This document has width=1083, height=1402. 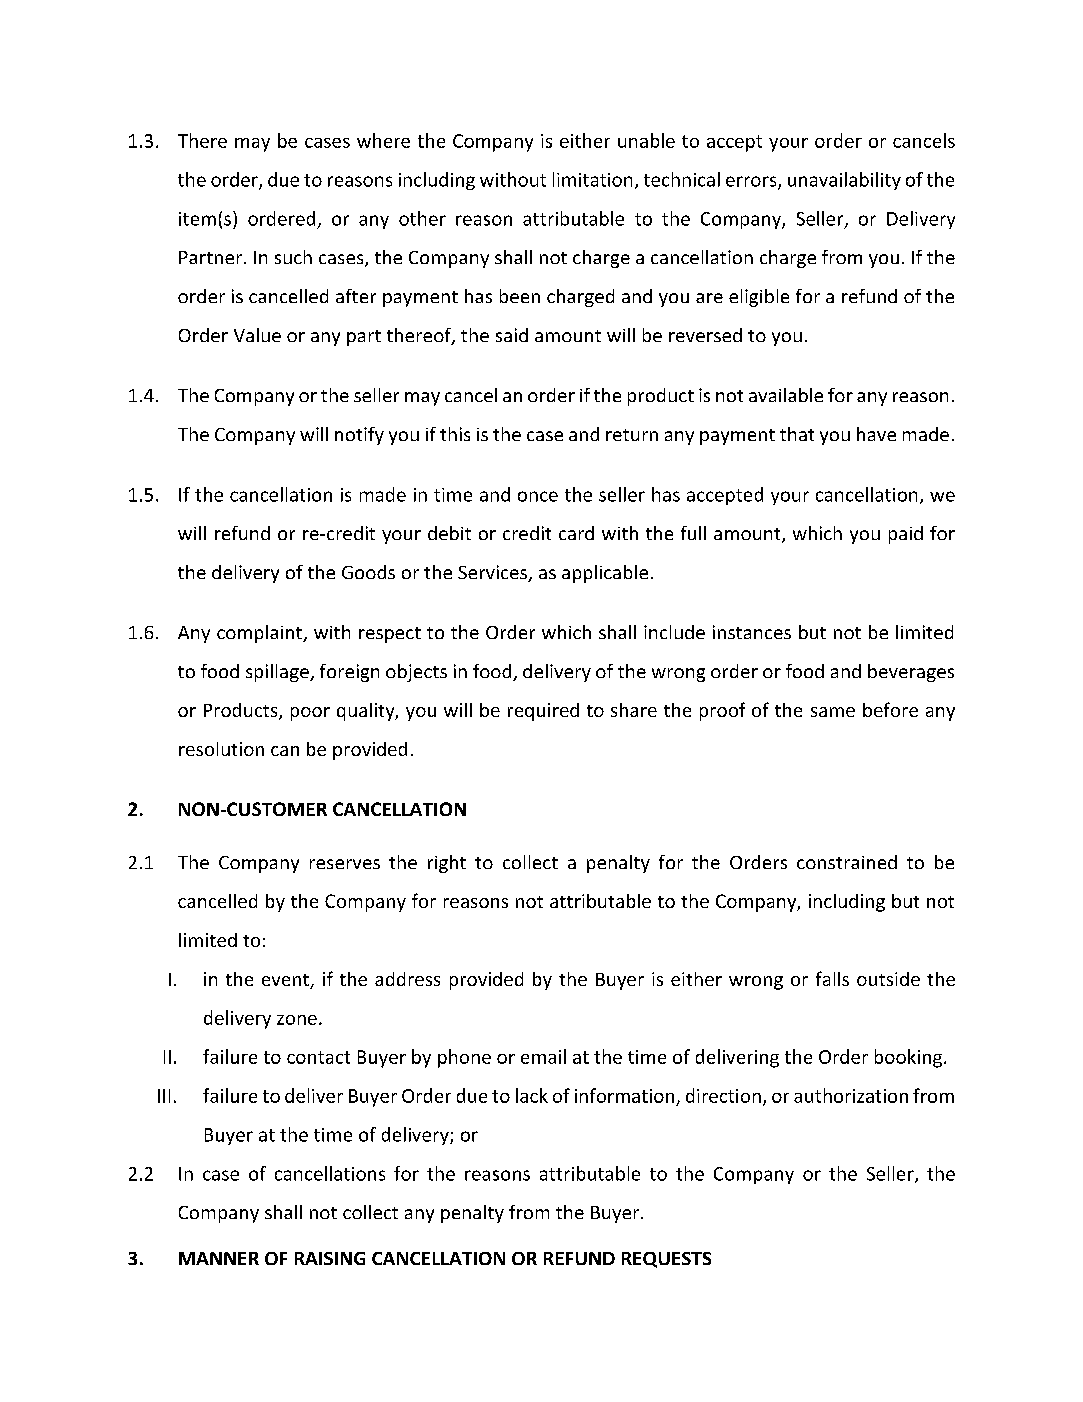 I want to click on reserves, so click(x=345, y=864).
